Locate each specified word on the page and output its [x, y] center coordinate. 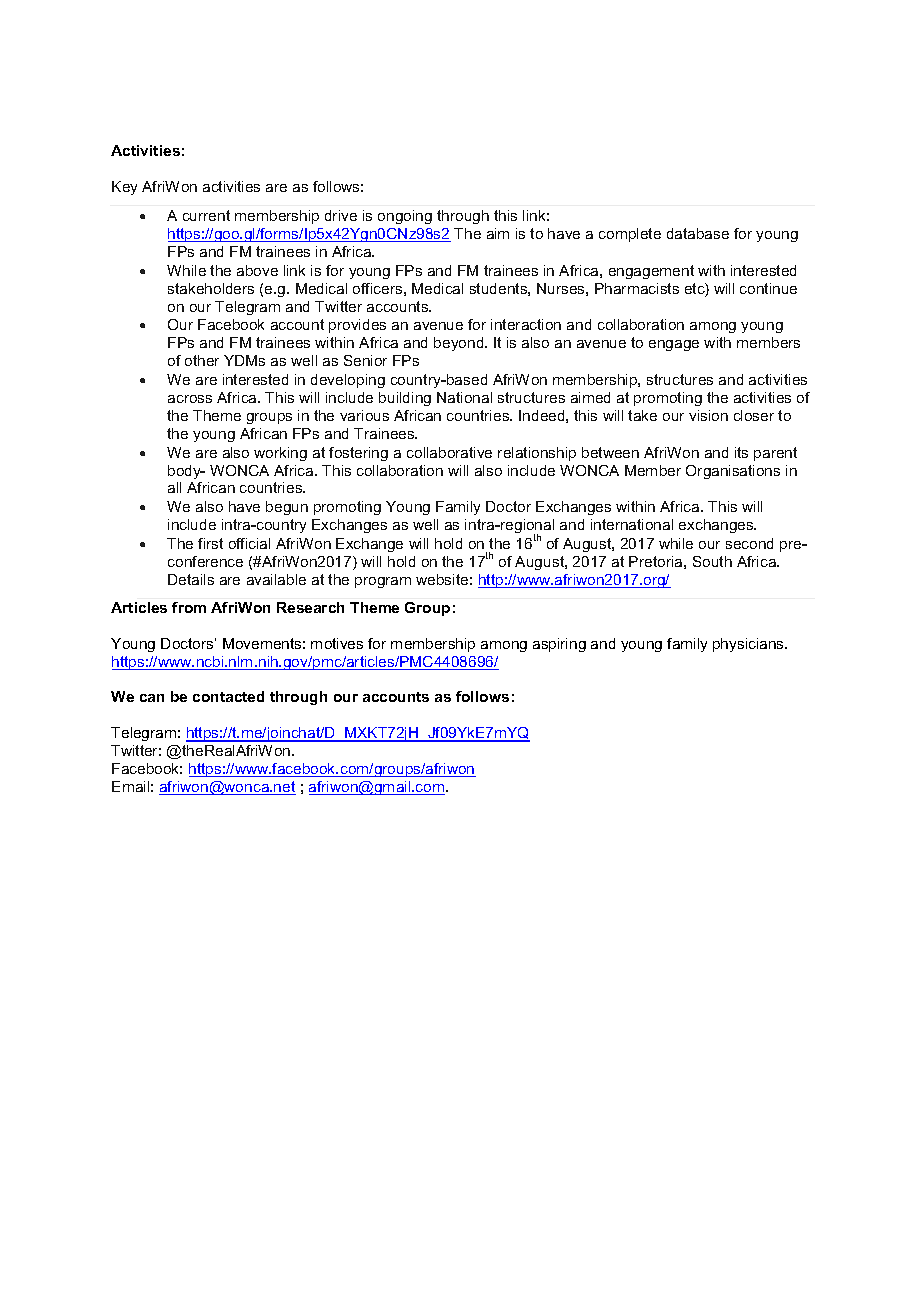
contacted [228, 696]
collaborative [449, 452]
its [741, 452]
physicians [750, 645]
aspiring [559, 645]
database [698, 233]
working [280, 454]
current [206, 215]
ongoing [405, 217]
